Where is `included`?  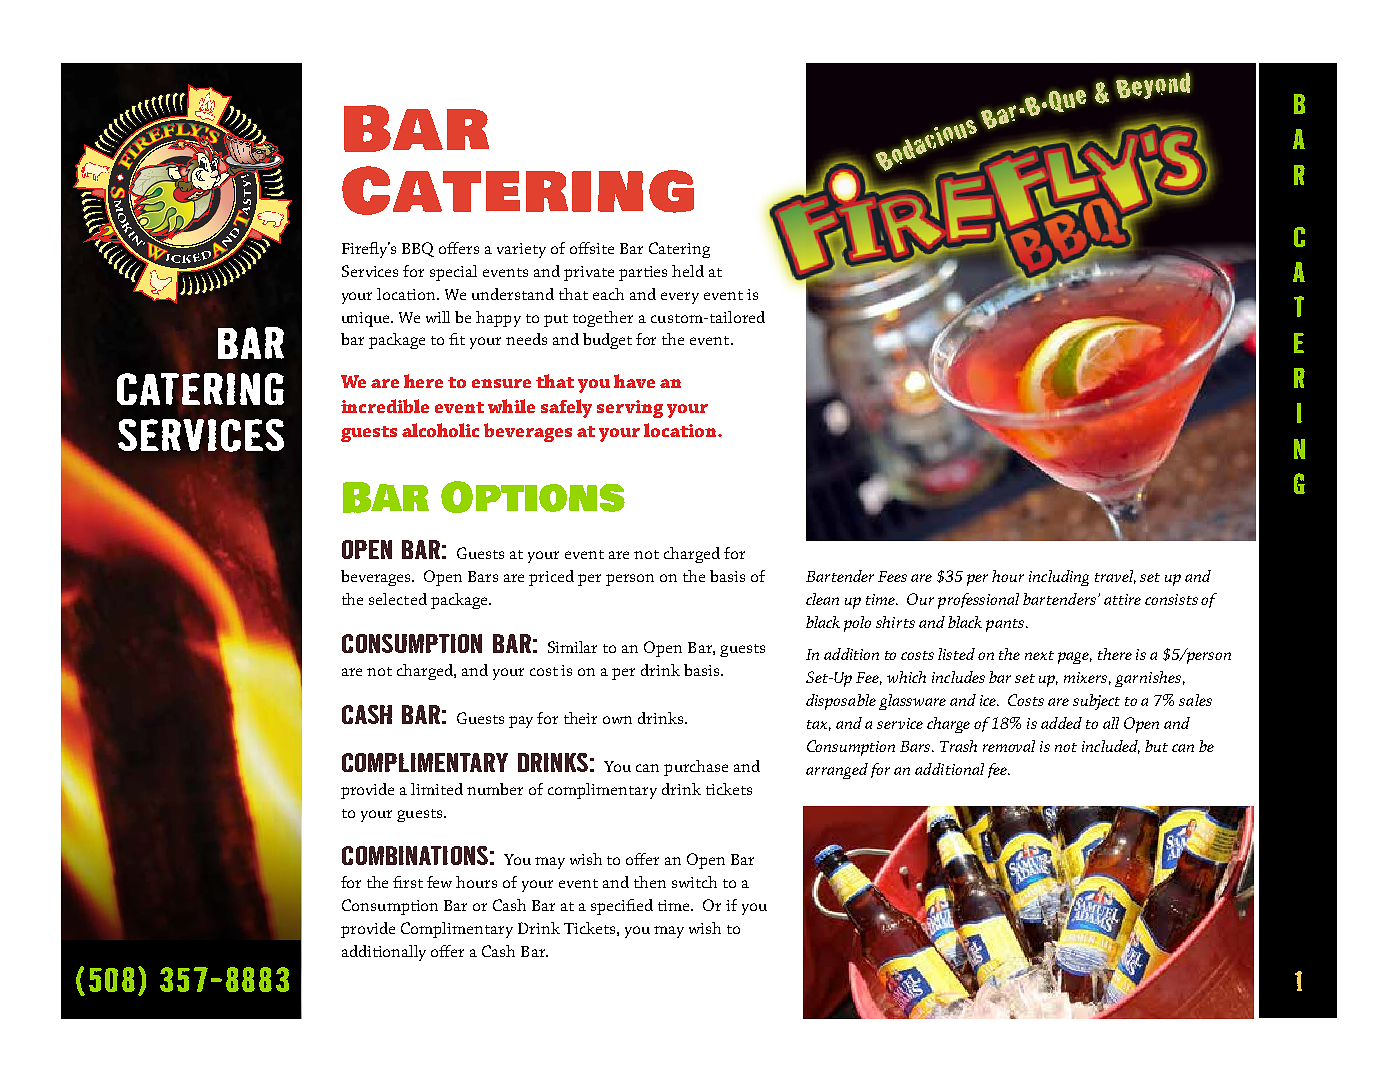
included is located at coordinates (1111, 747).
